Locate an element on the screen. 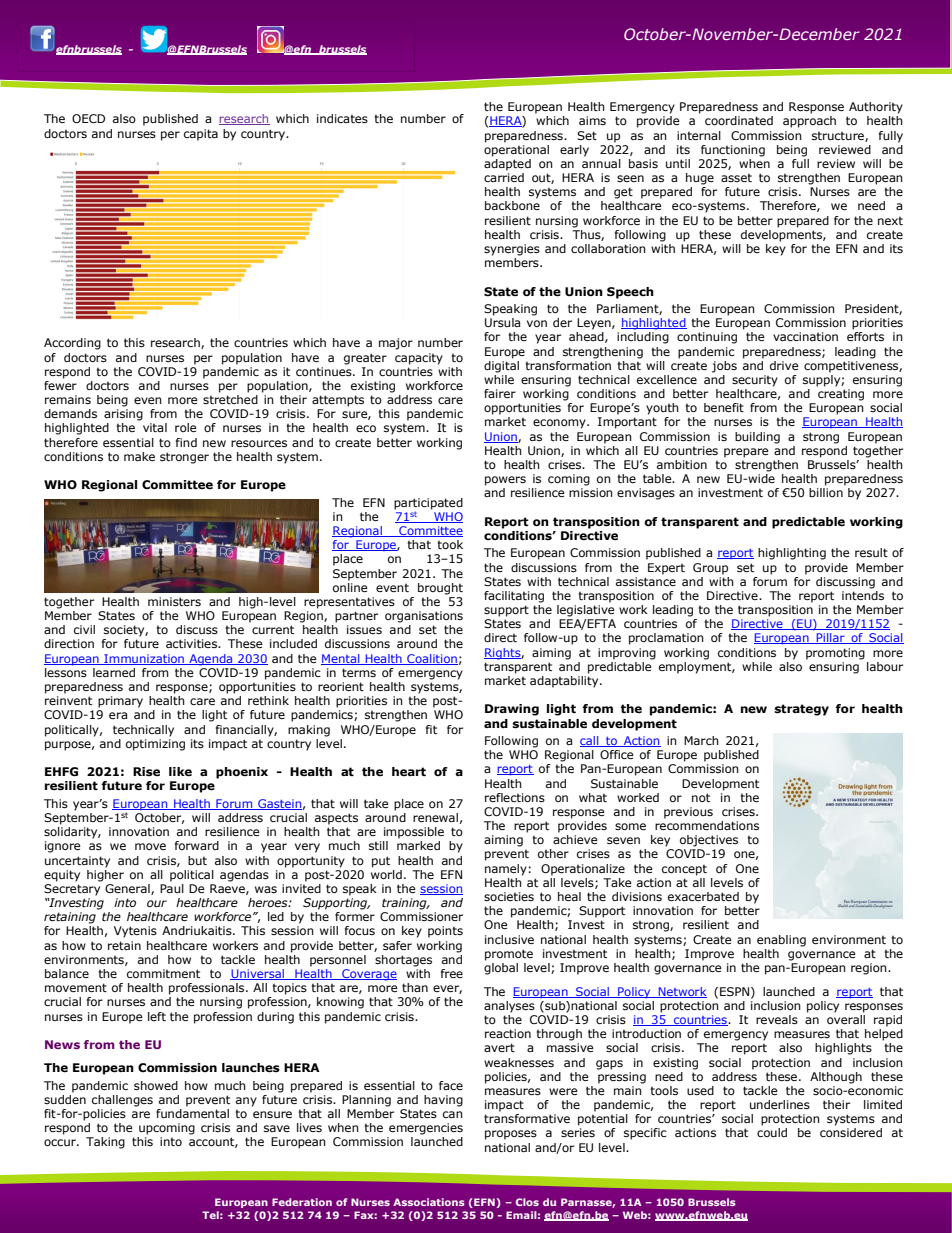 The width and height of the screenshot is (952, 1233). Paul is located at coordinates (172, 887).
